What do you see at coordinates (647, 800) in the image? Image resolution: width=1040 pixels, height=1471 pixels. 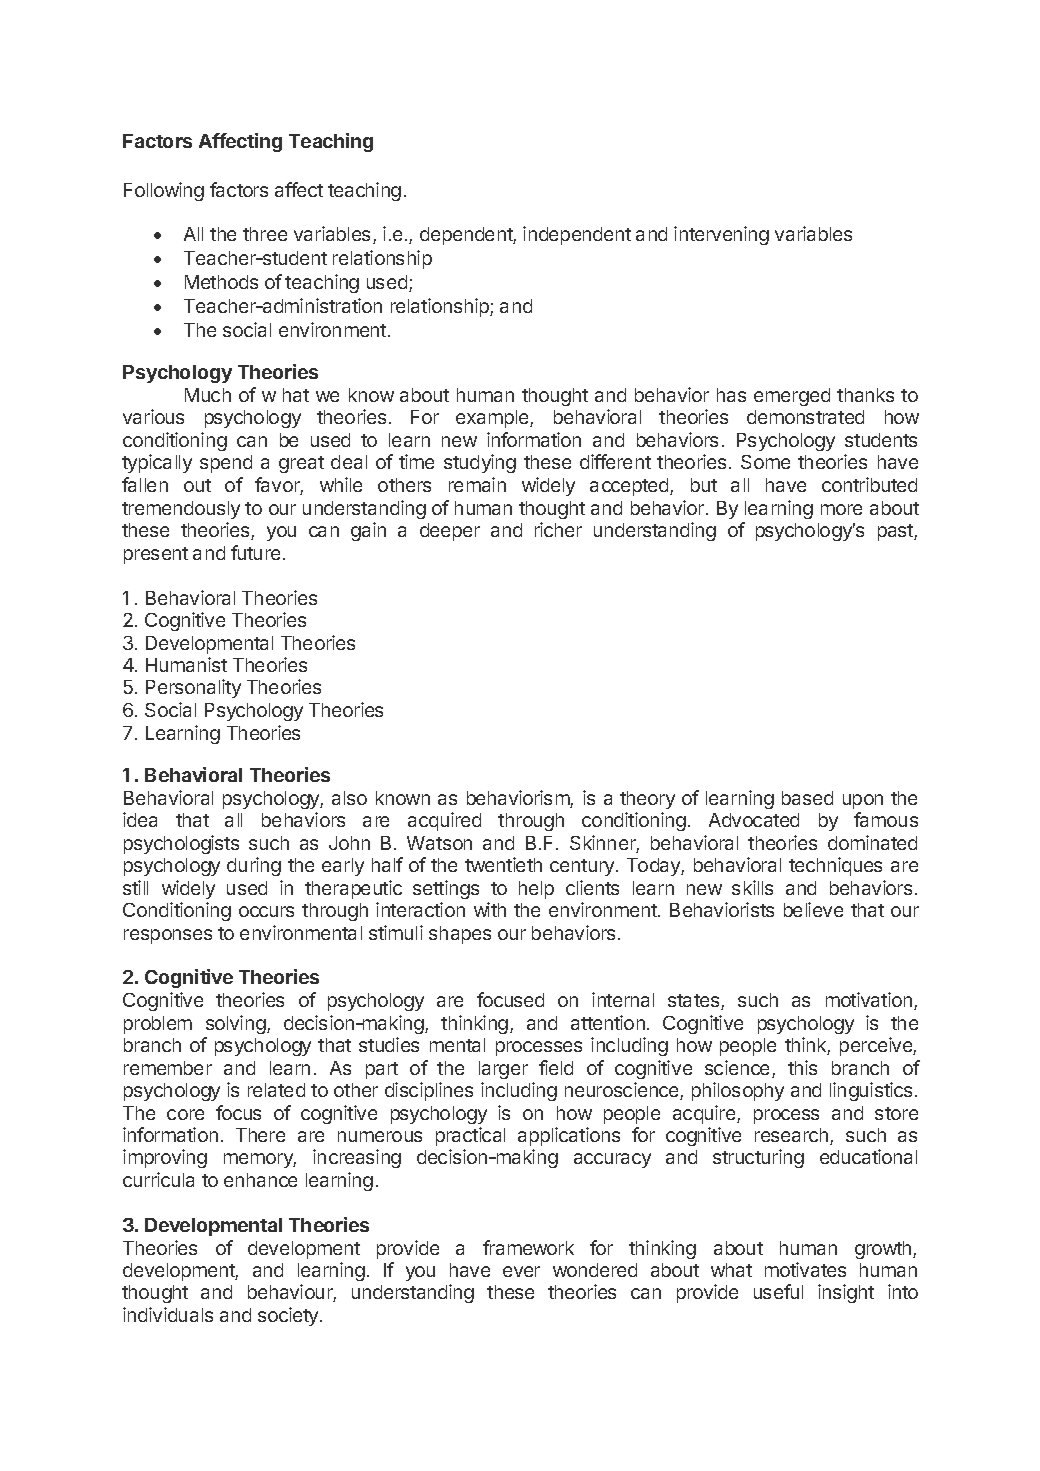 I see `theory` at bounding box center [647, 800].
